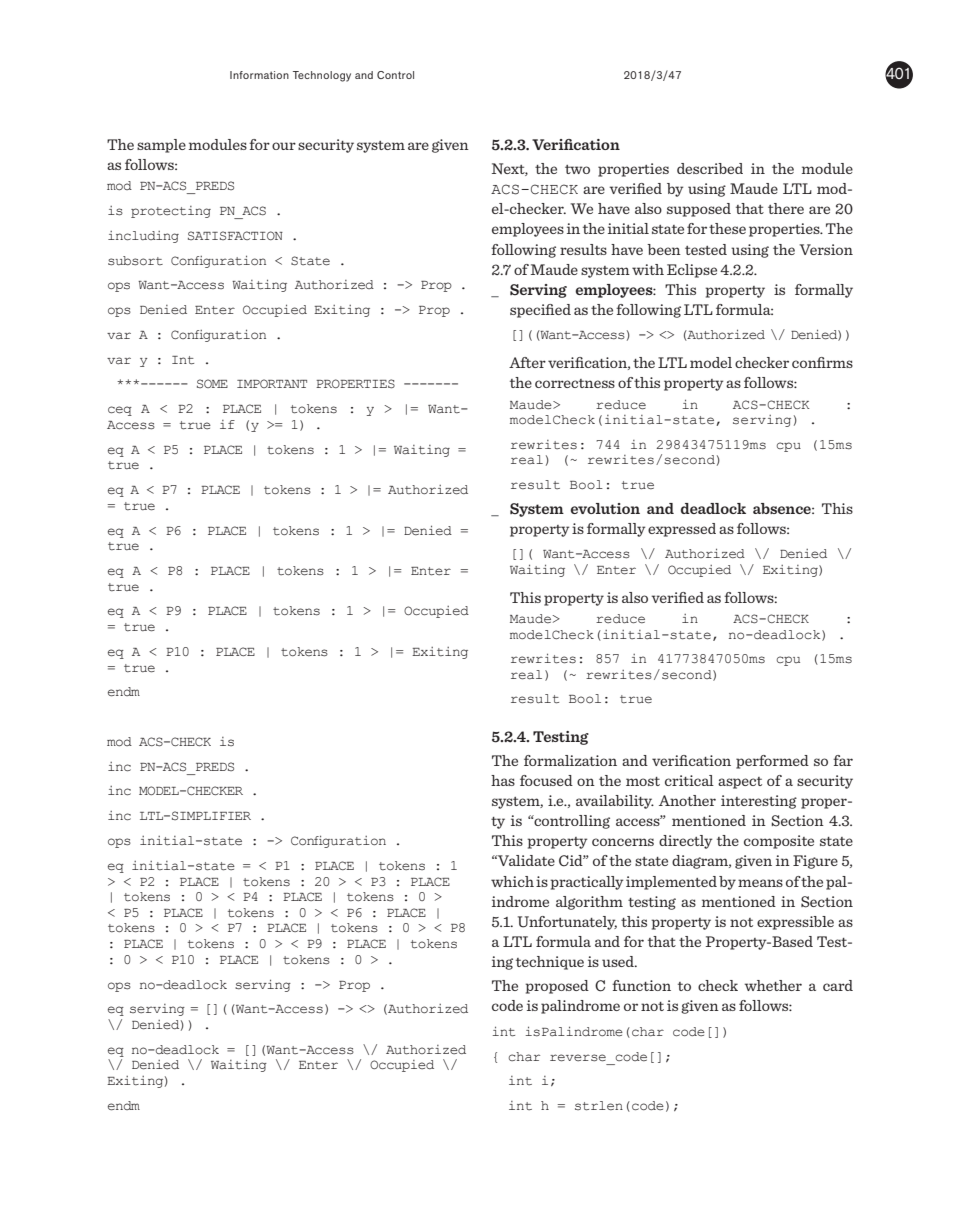 Image resolution: width=958 pixels, height=1232 pixels. I want to click on two, so click(577, 169).
